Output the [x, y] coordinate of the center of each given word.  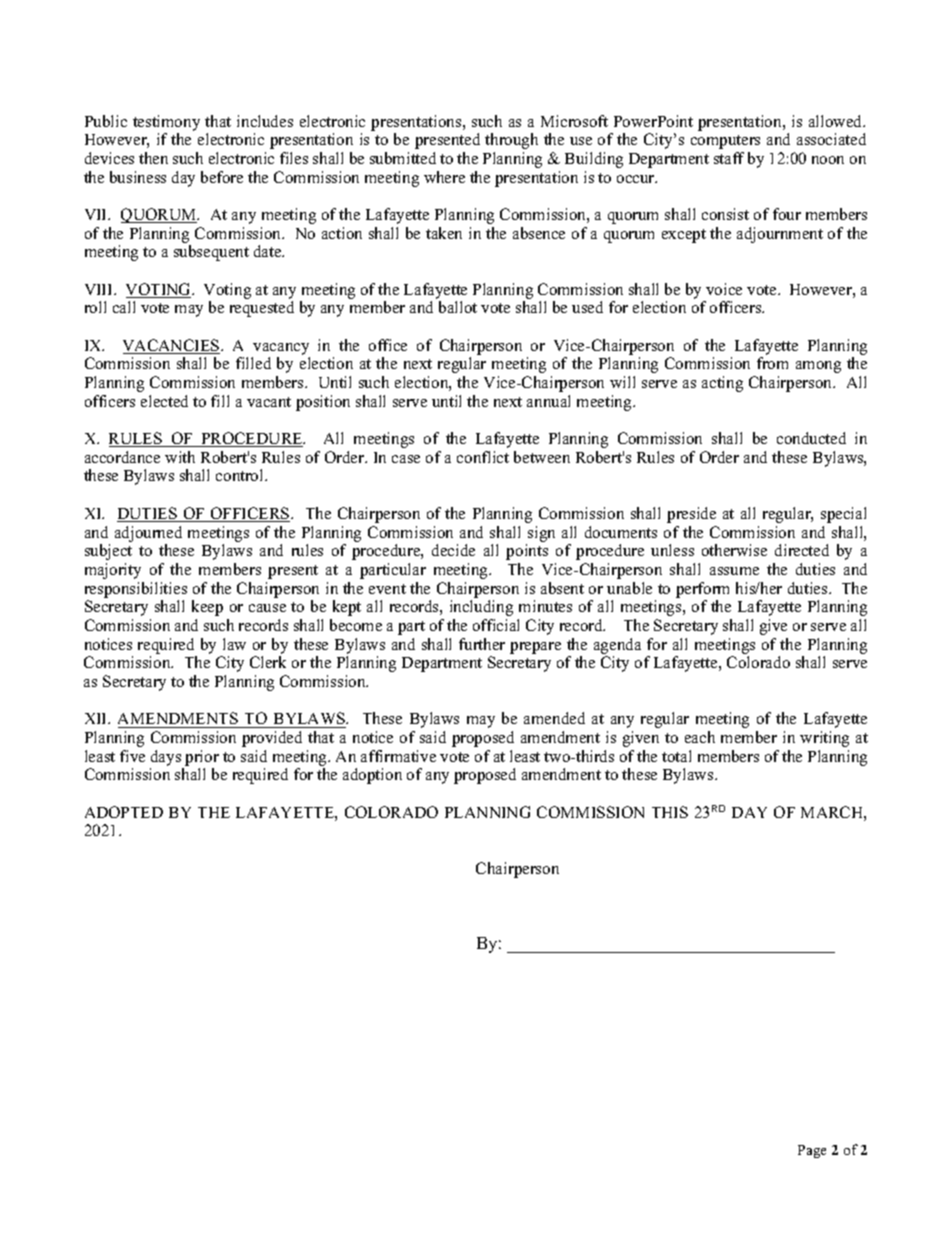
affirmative [398, 756]
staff [729, 158]
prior [202, 758]
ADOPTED [124, 812]
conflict [483, 457]
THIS [670, 812]
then [153, 158]
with [180, 457]
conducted [811, 438]
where [444, 177]
